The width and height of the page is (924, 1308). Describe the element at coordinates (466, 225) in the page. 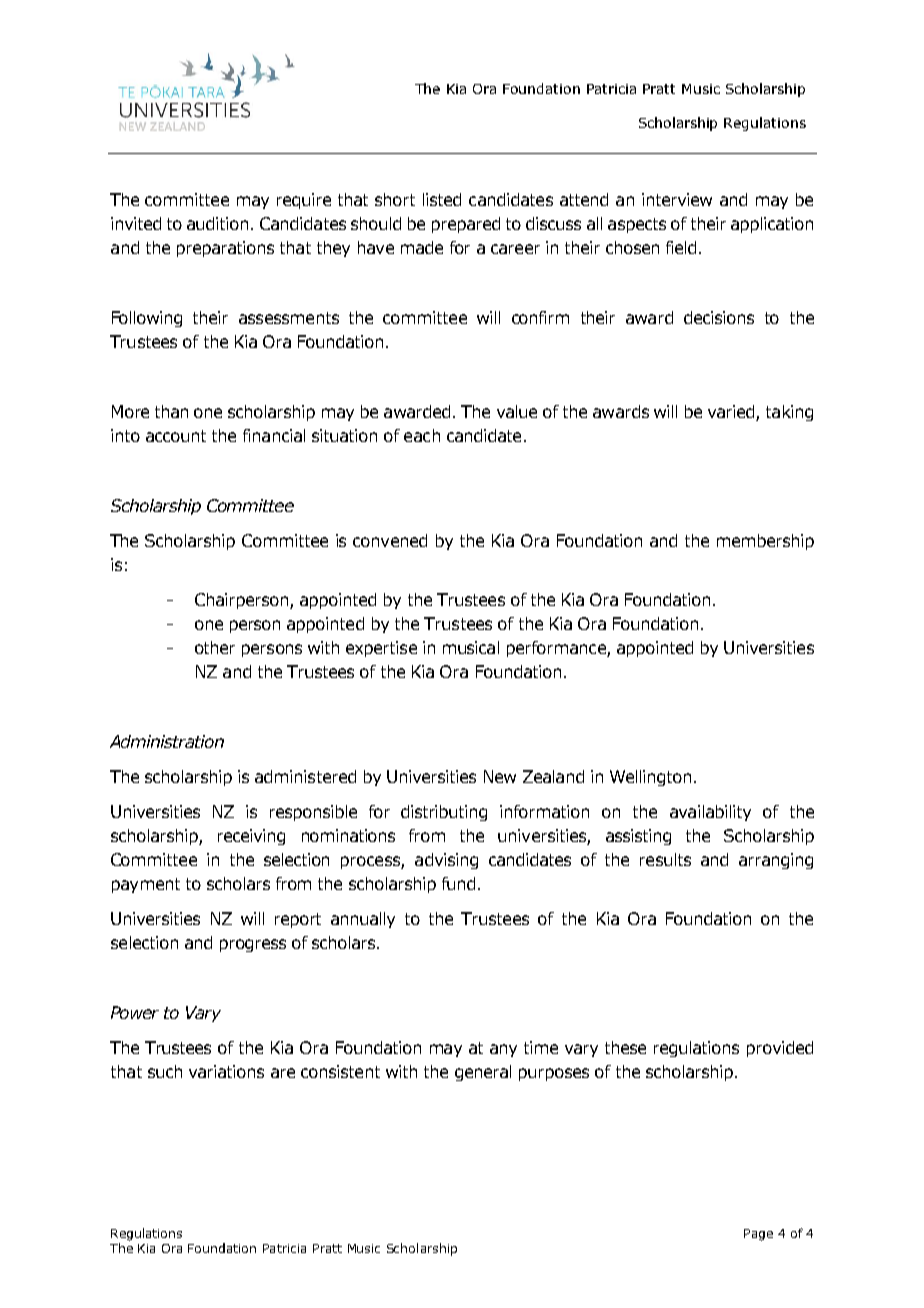

I see `prepared` at that location.
